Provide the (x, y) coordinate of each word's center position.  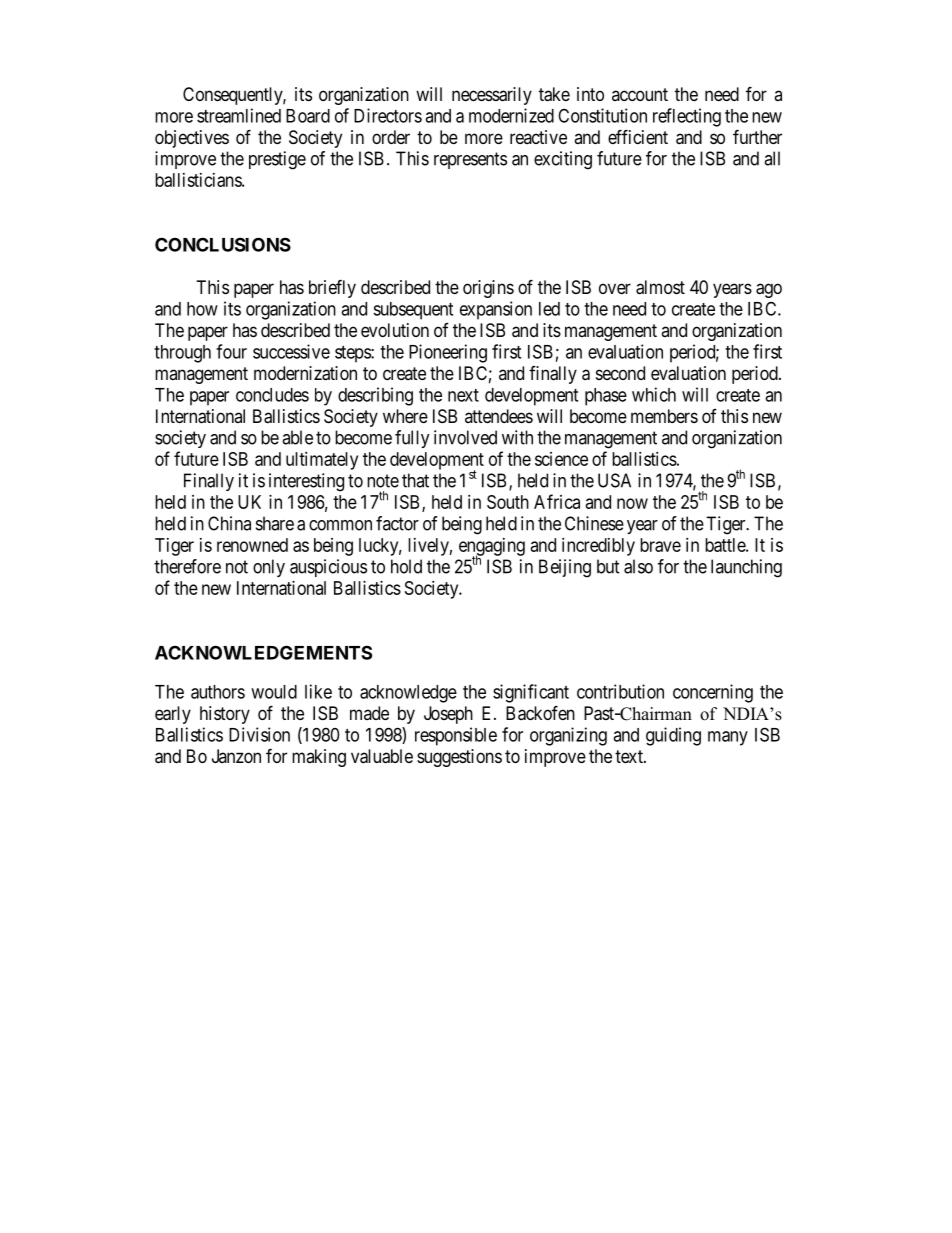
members (664, 416)
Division (259, 734)
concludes (272, 395)
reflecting (687, 117)
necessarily (492, 96)
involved (465, 437)
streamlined (239, 115)
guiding (673, 736)
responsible (456, 736)
